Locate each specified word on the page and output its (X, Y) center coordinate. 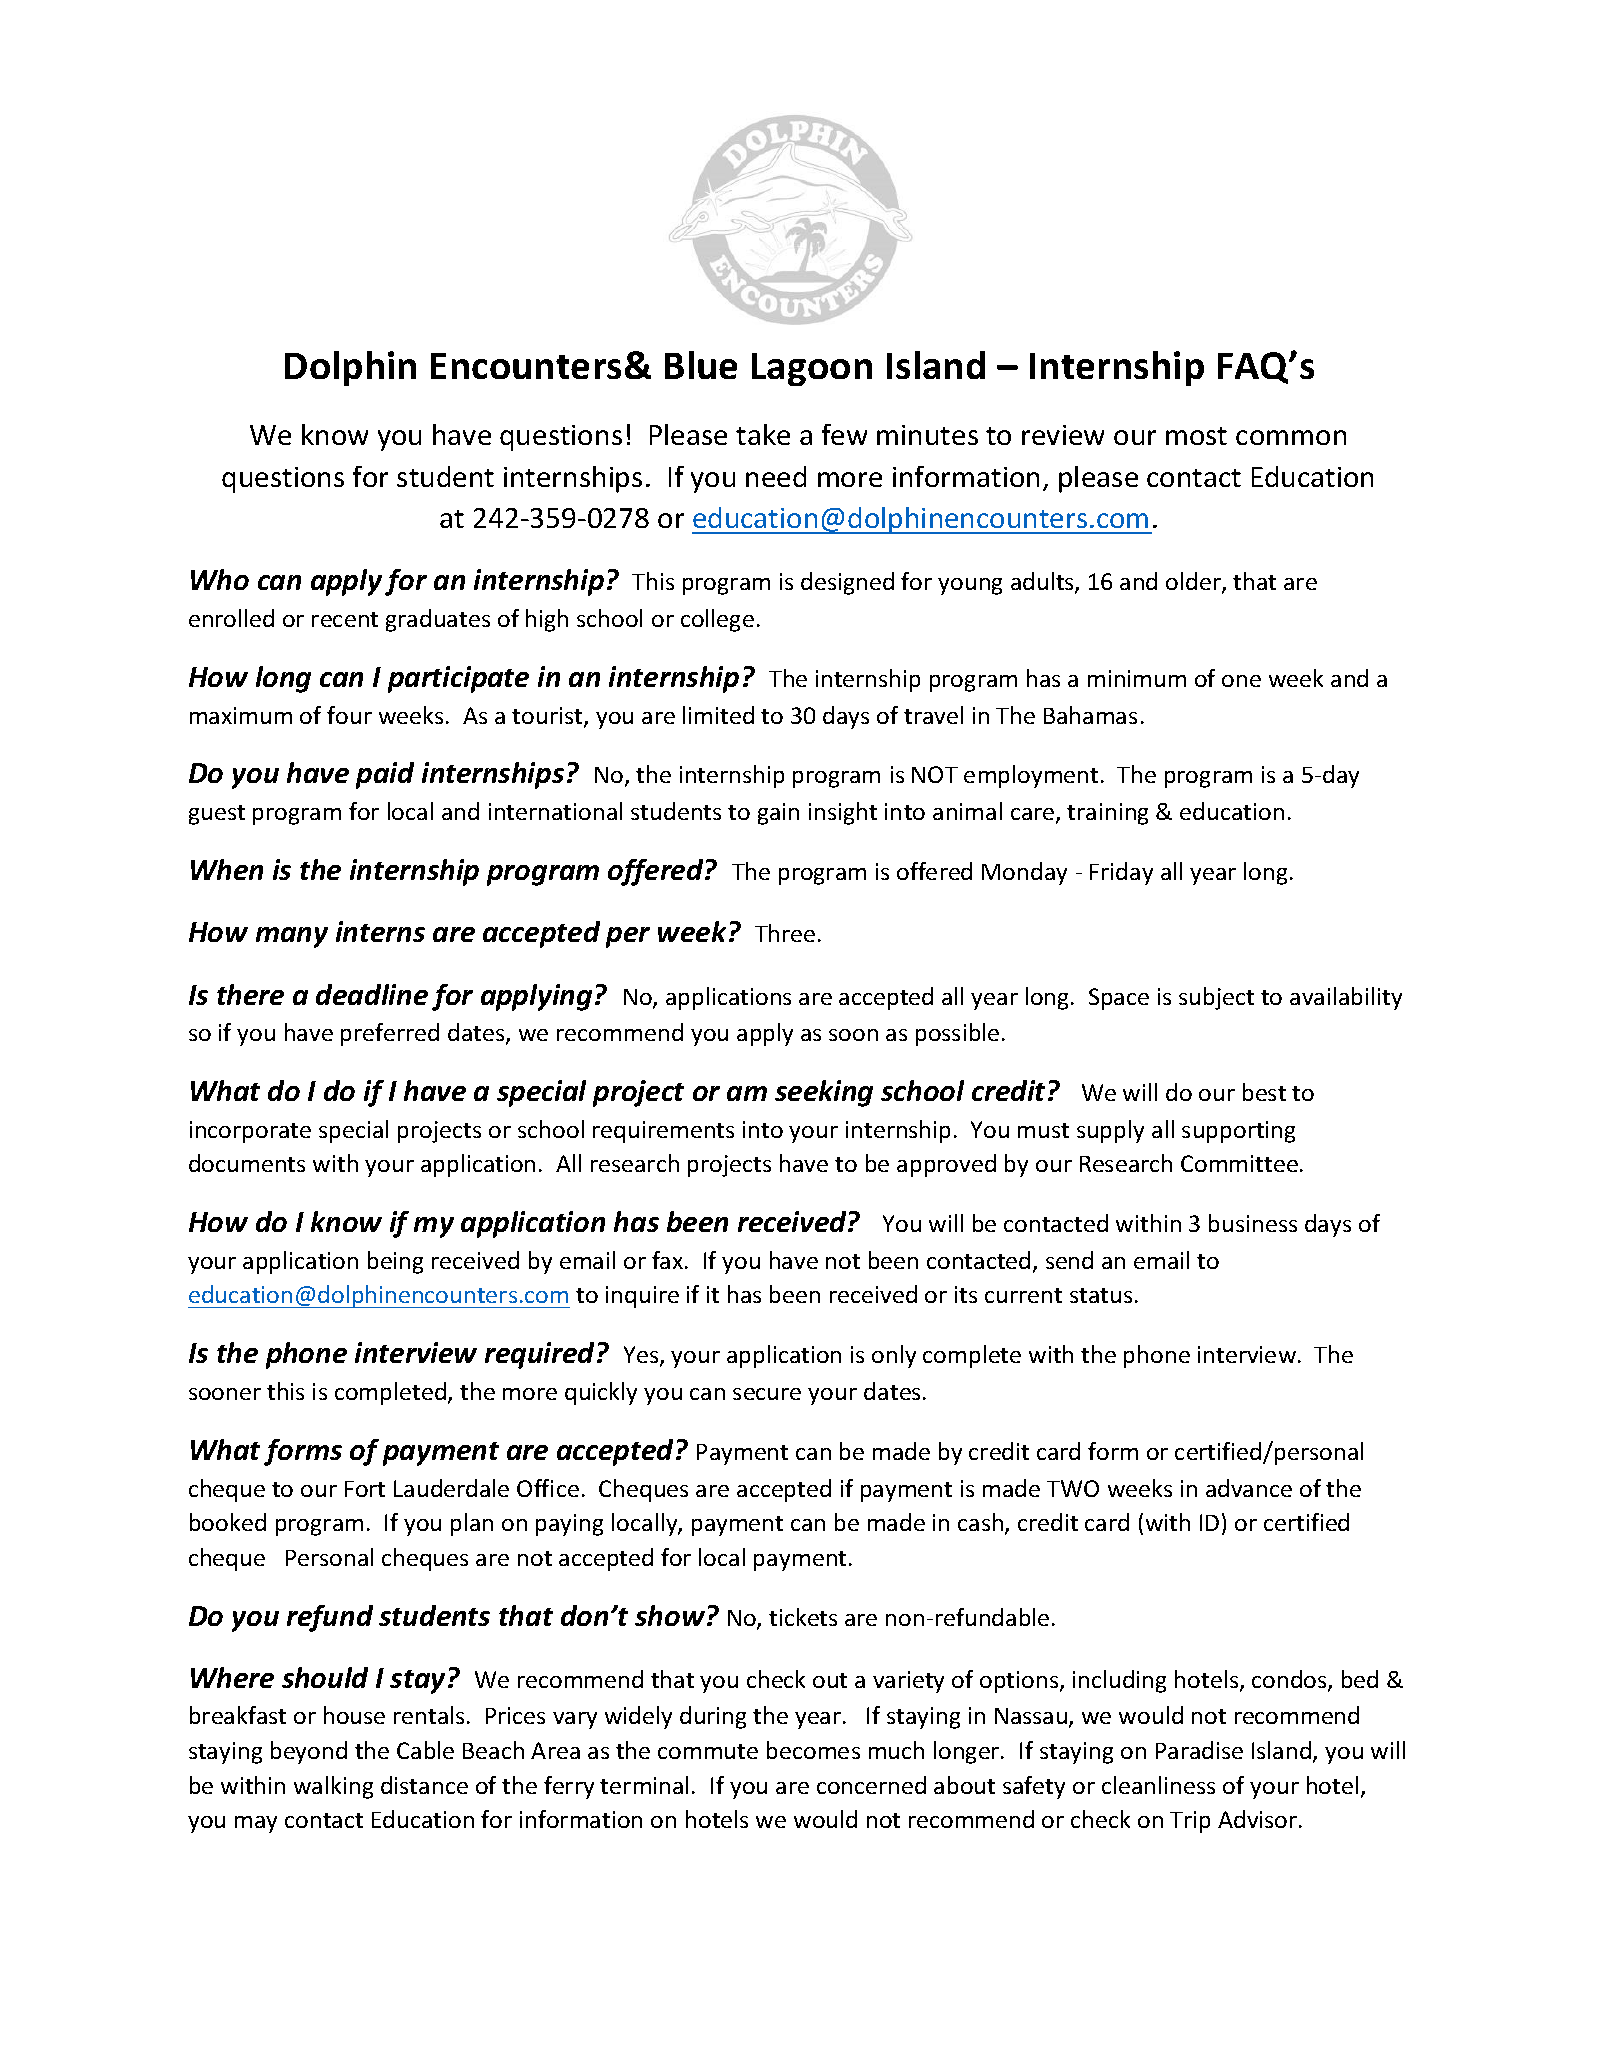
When (227, 869)
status (1101, 1295)
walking (333, 1787)
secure (767, 1394)
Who (220, 579)
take (763, 434)
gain (778, 814)
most (1196, 436)
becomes (813, 1750)
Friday (1121, 873)
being (395, 1262)
